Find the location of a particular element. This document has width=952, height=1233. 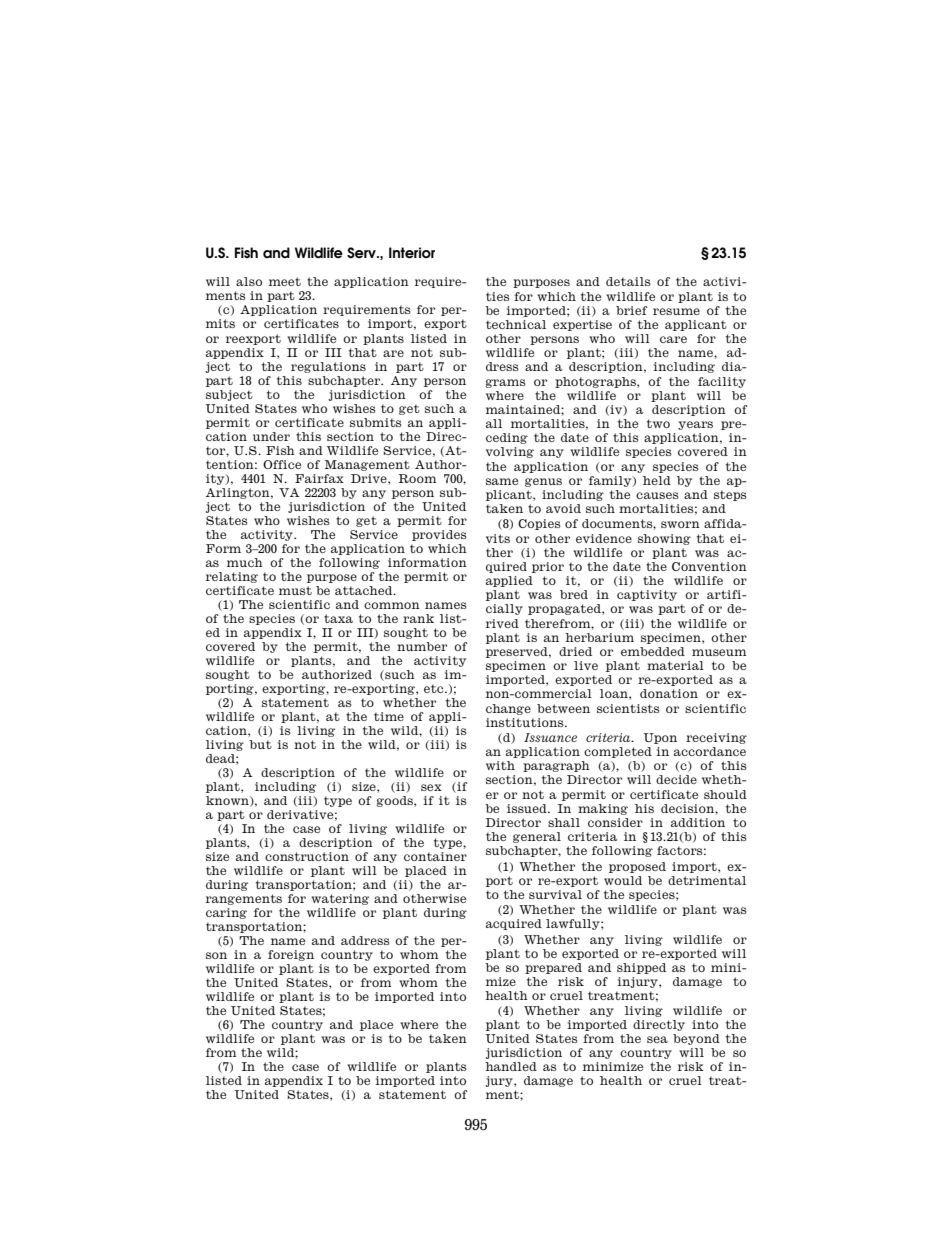

container is located at coordinates (435, 856).
